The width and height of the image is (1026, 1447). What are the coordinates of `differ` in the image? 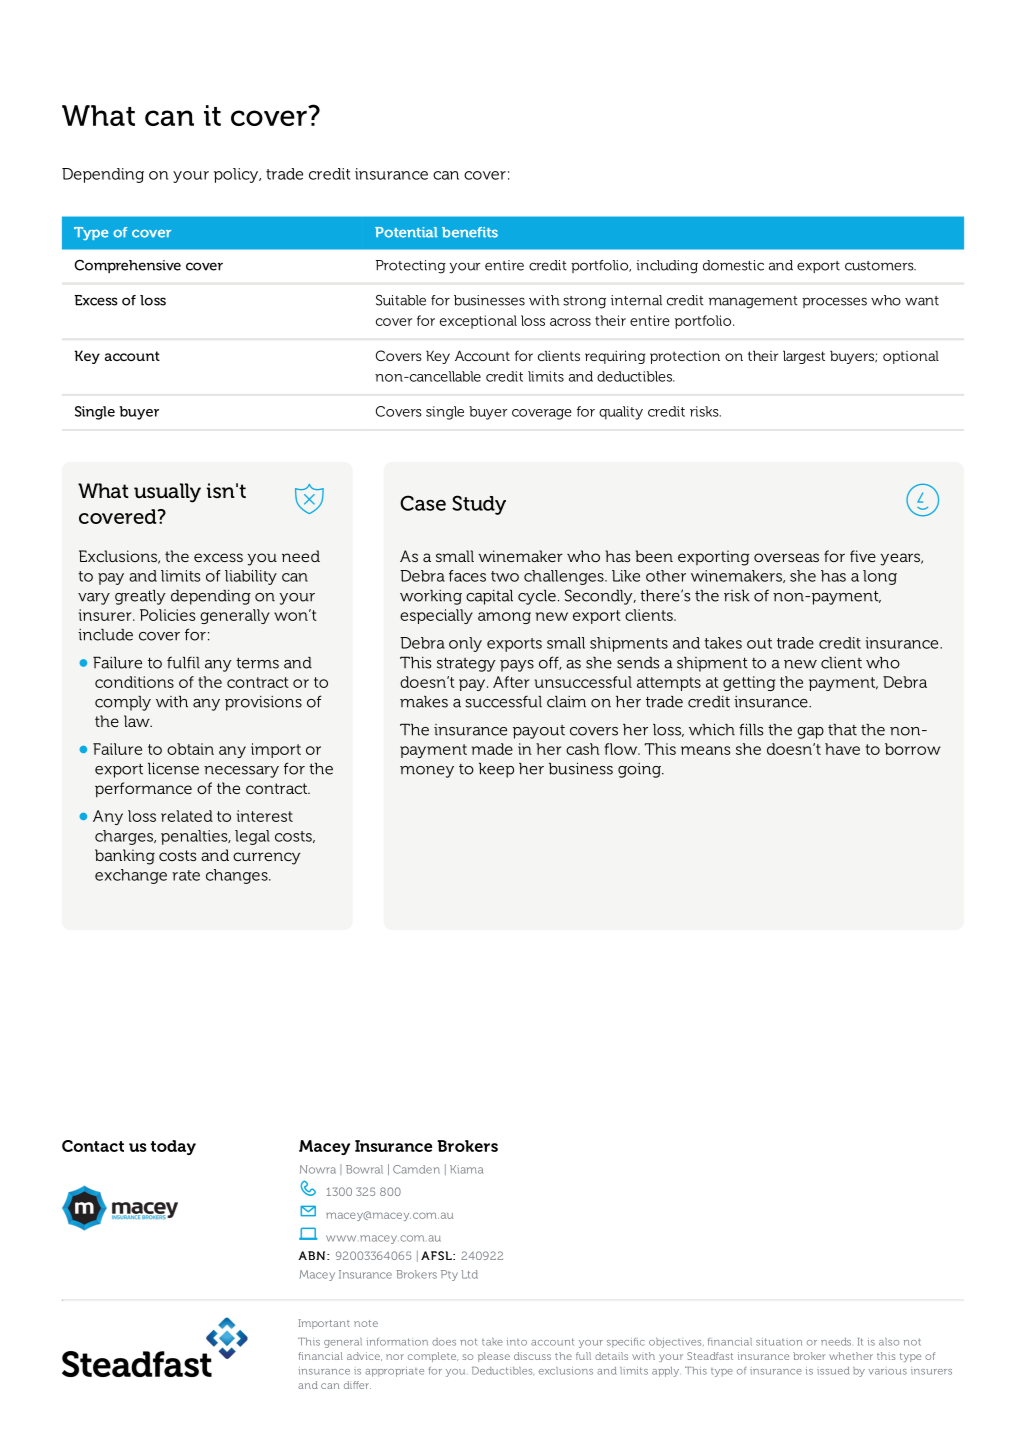 It's located at (357, 1385).
